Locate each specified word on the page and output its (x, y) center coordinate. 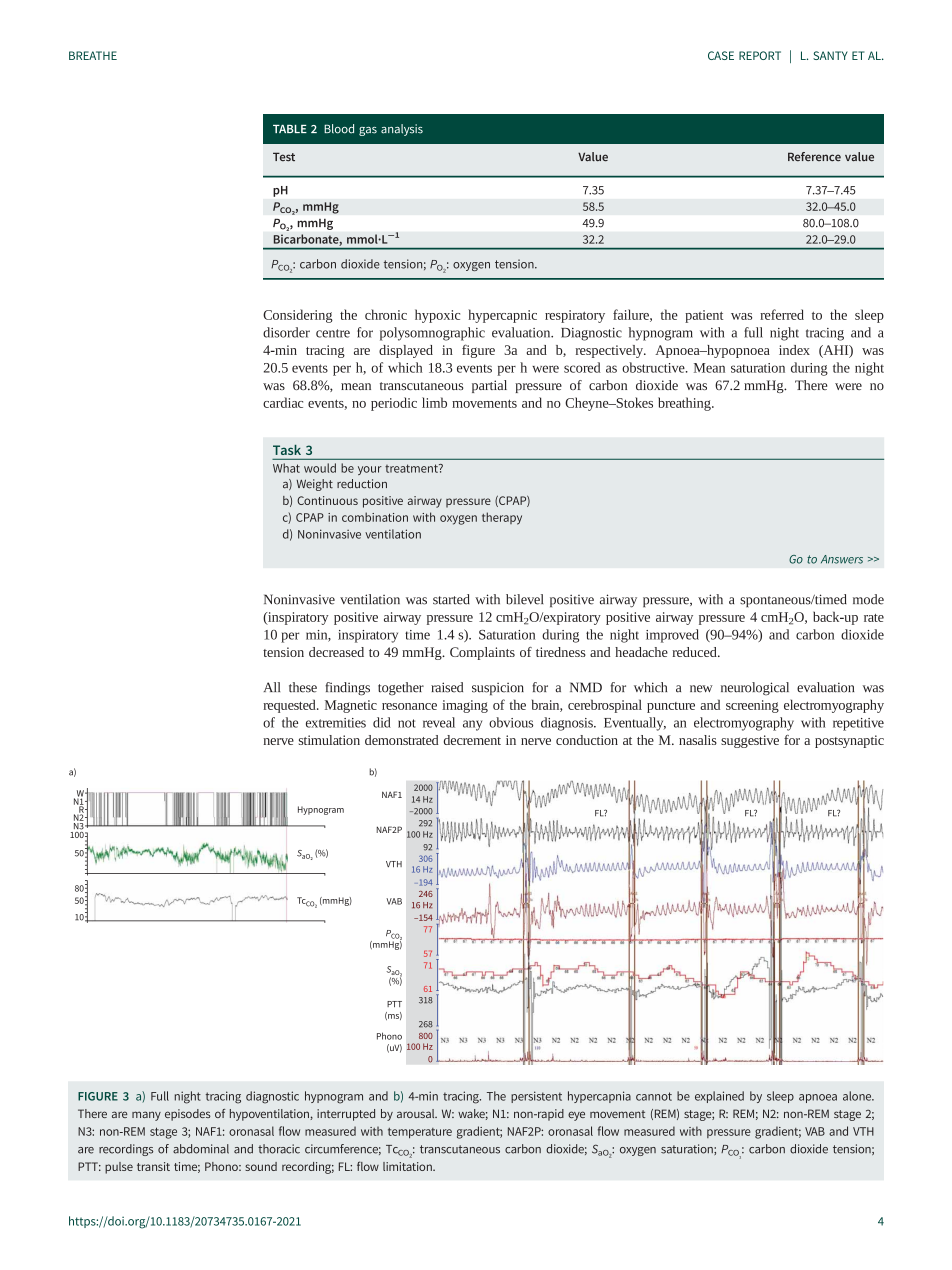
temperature (420, 1133)
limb (434, 402)
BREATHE (93, 55)
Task (287, 450)
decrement (472, 740)
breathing (685, 404)
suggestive (750, 741)
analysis (402, 130)
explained (719, 1097)
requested (290, 706)
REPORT (760, 55)
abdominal (201, 1149)
